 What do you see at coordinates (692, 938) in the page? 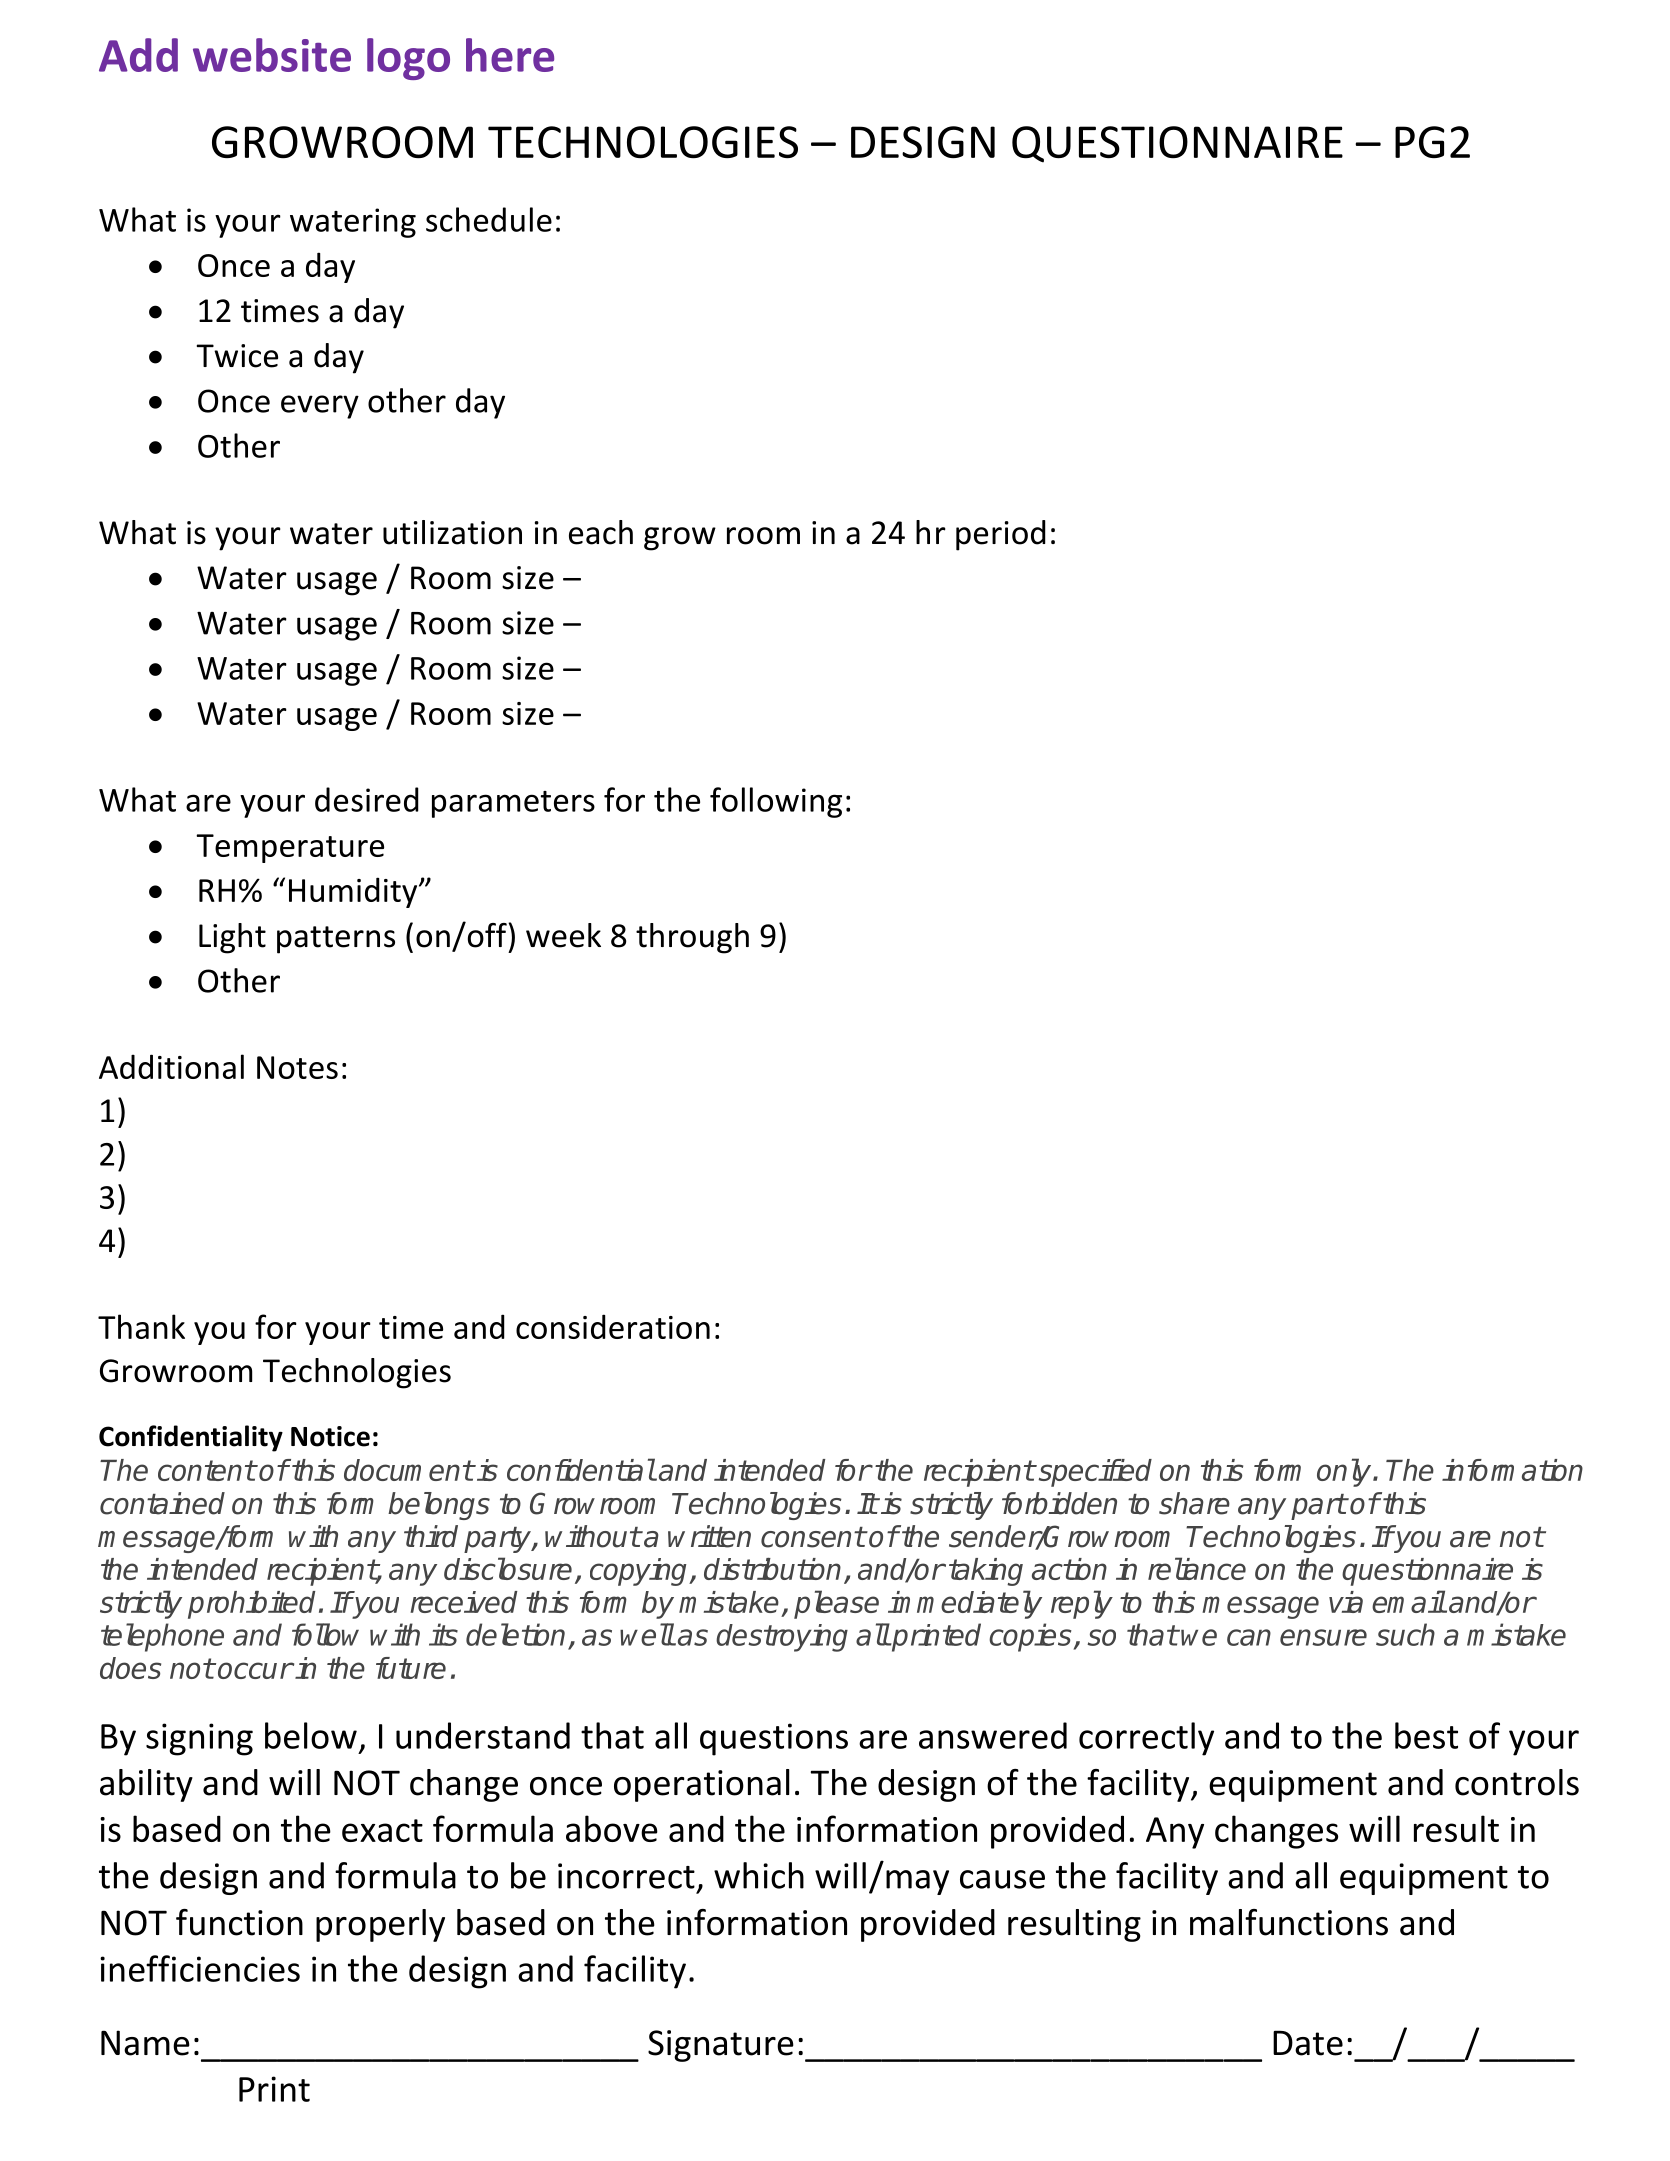
I see `through` at bounding box center [692, 938].
